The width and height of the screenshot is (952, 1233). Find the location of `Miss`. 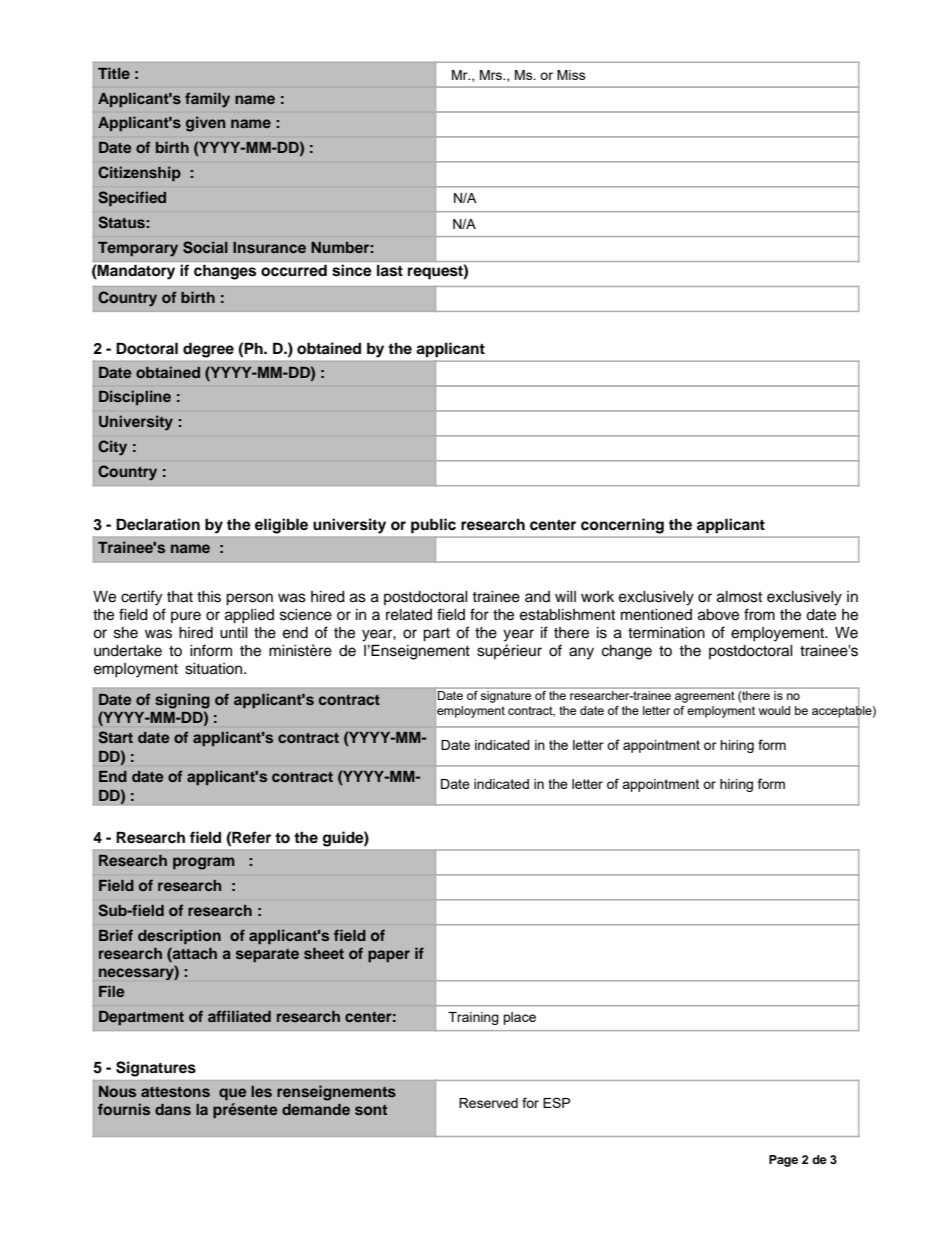

Miss is located at coordinates (571, 75).
